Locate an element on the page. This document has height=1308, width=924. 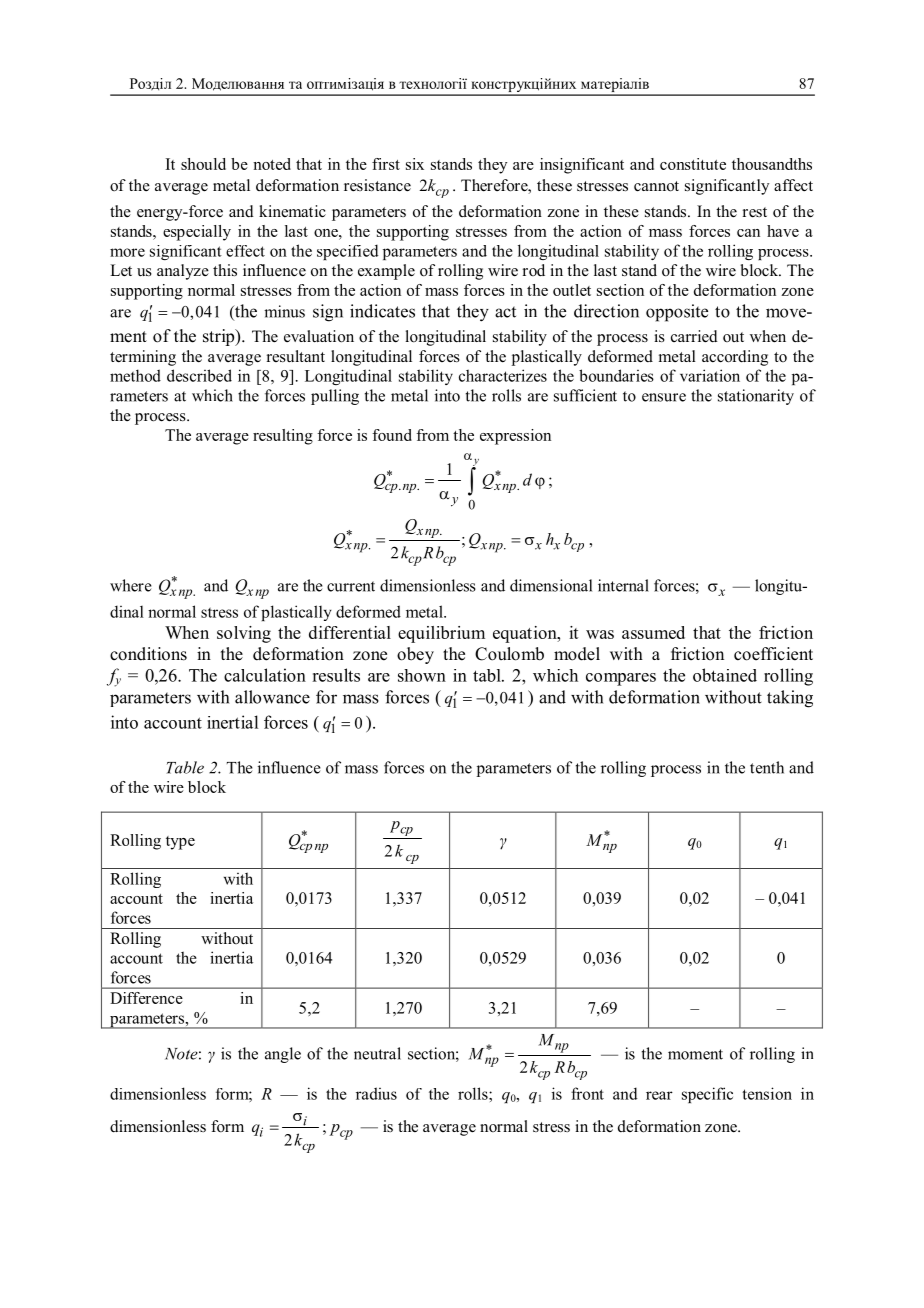
type is located at coordinates (180, 843).
